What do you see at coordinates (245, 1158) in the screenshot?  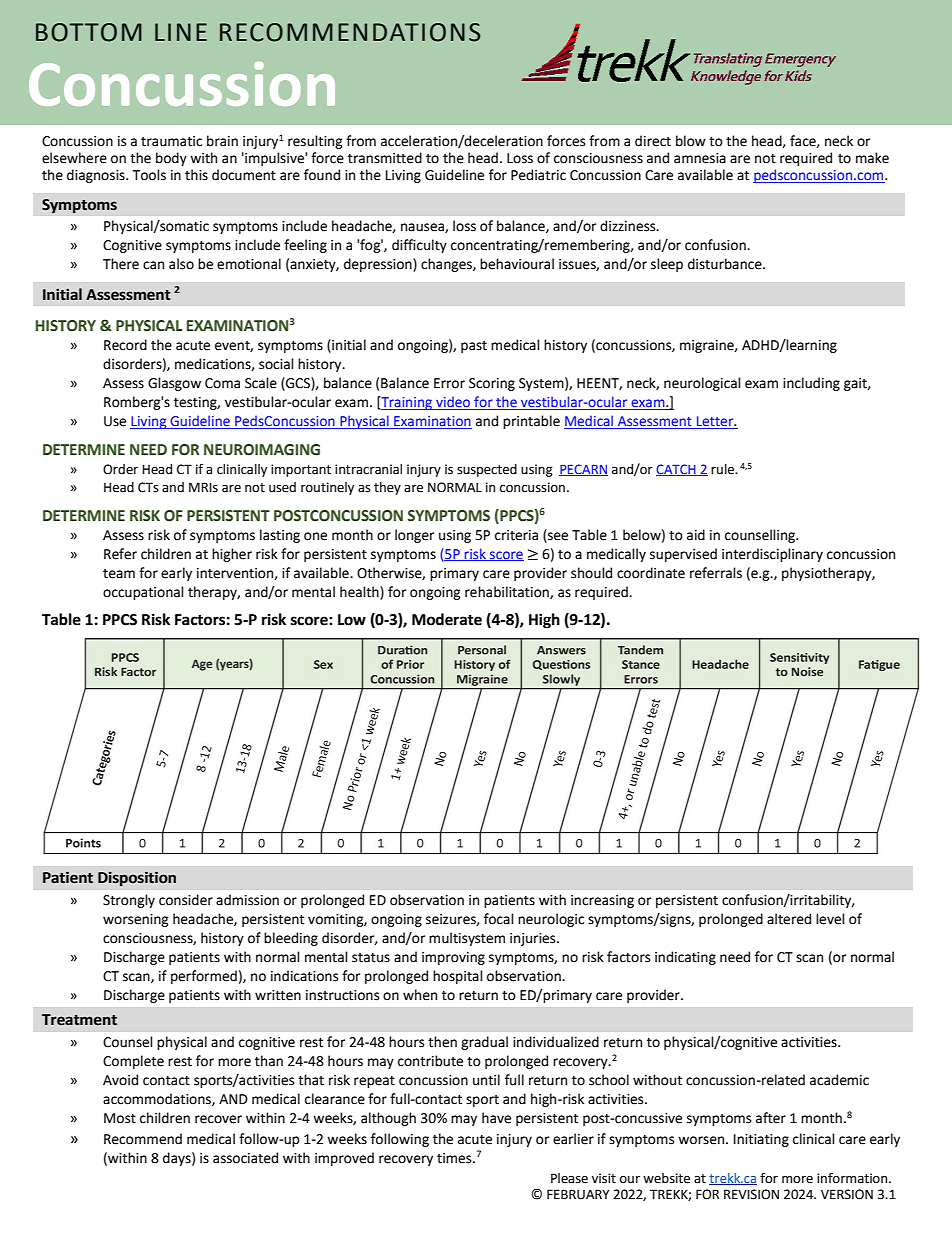 I see `associated` at bounding box center [245, 1158].
